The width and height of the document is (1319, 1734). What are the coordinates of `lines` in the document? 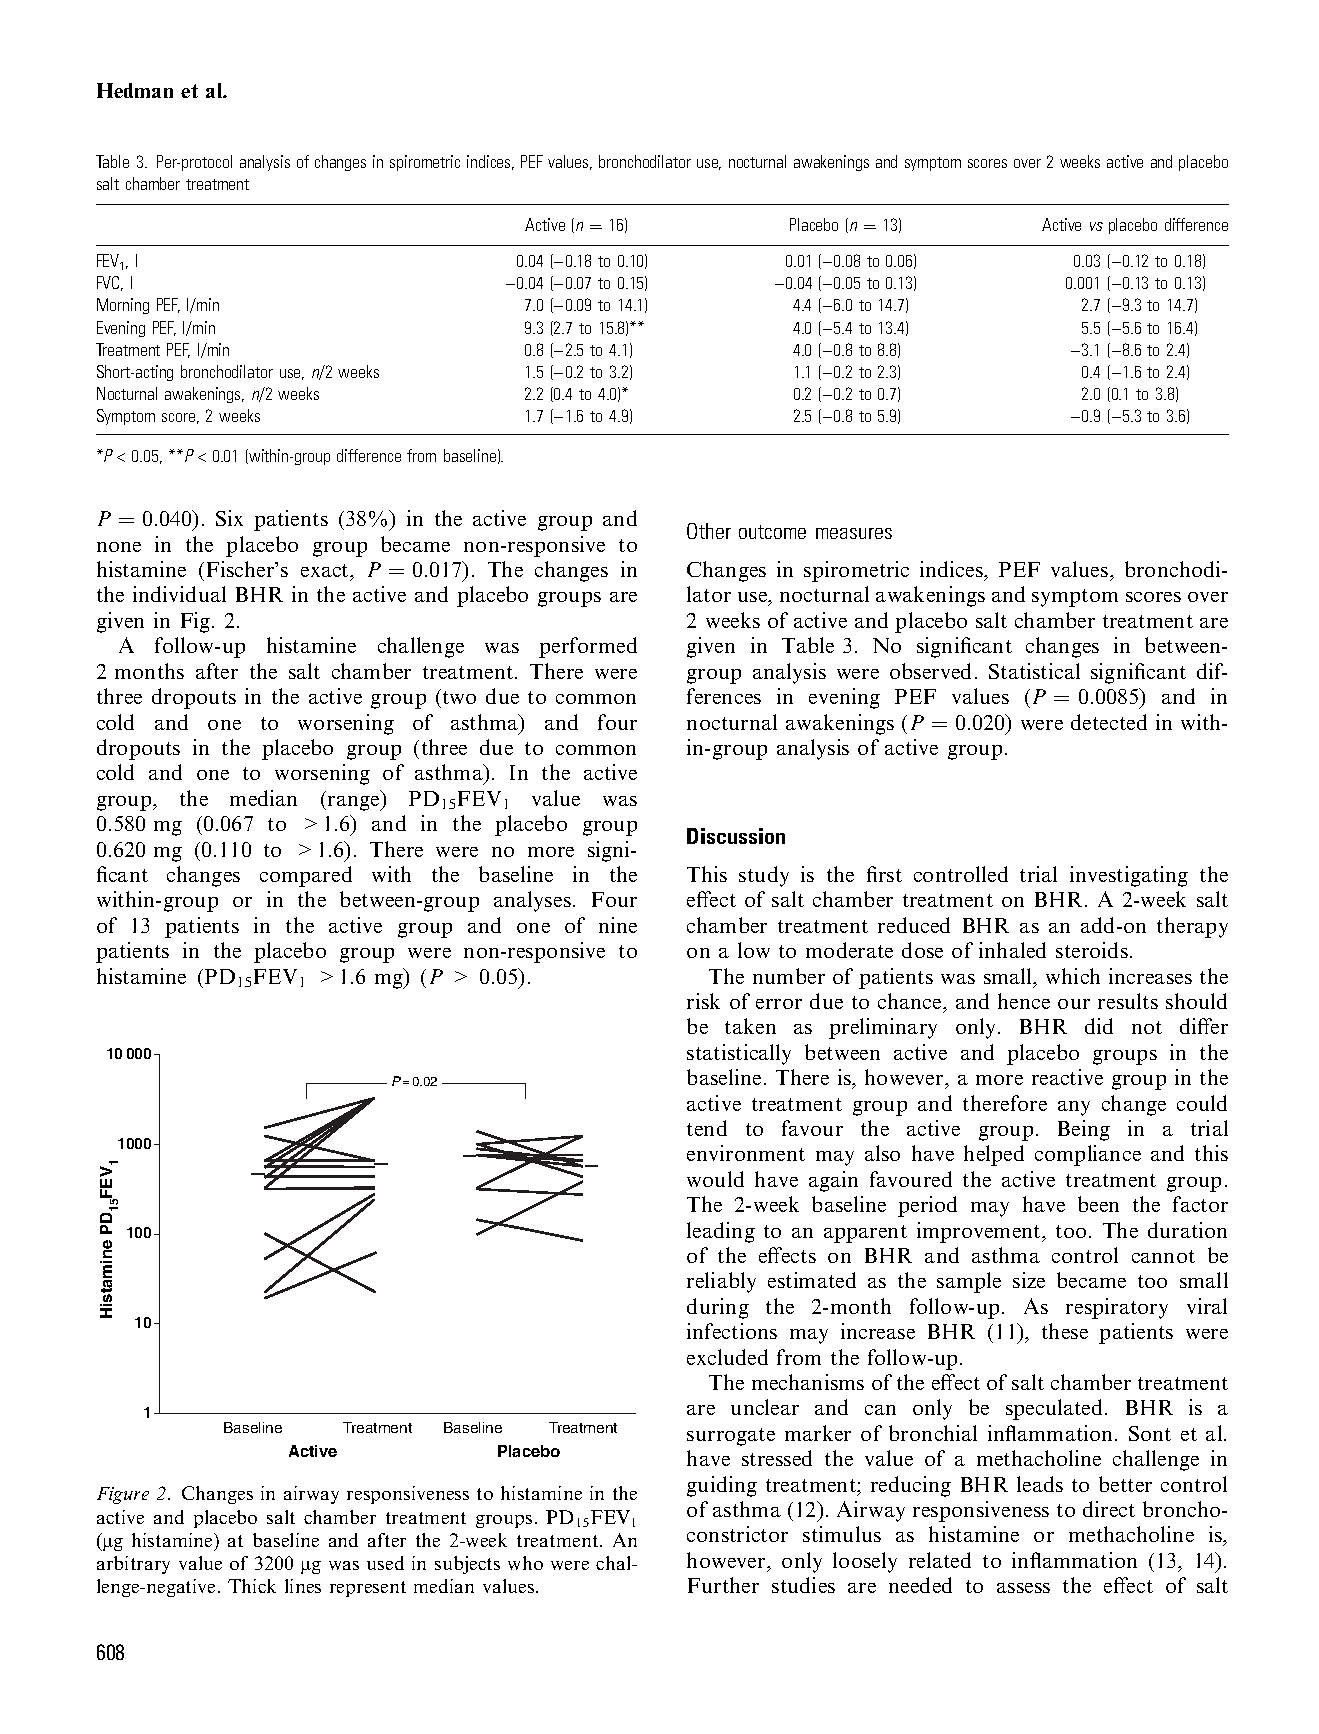 It's located at (303, 1586).
